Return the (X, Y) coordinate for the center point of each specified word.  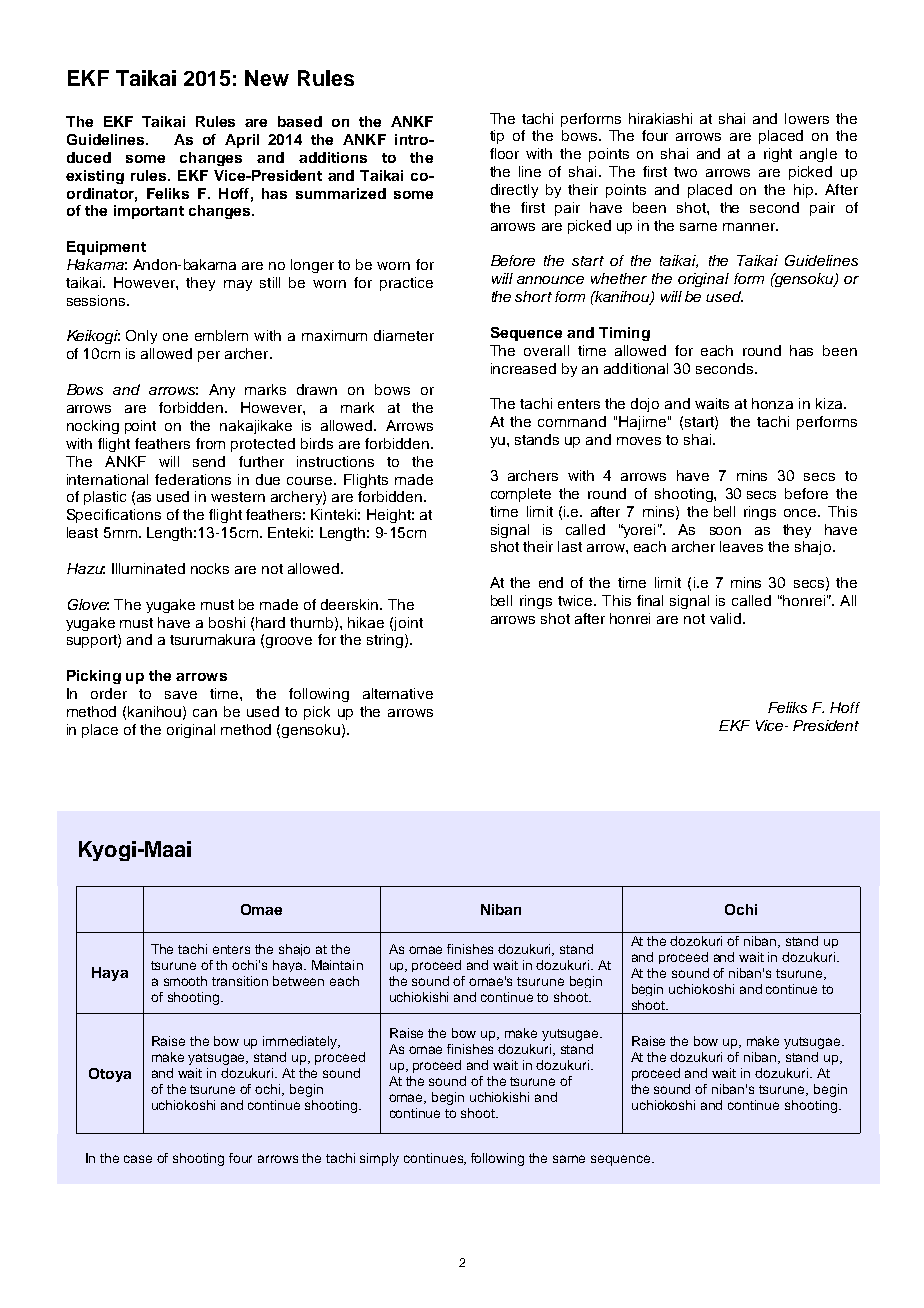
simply (379, 1159)
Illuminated (148, 568)
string (385, 641)
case (138, 1159)
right (778, 155)
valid (725, 618)
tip (497, 137)
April (242, 141)
